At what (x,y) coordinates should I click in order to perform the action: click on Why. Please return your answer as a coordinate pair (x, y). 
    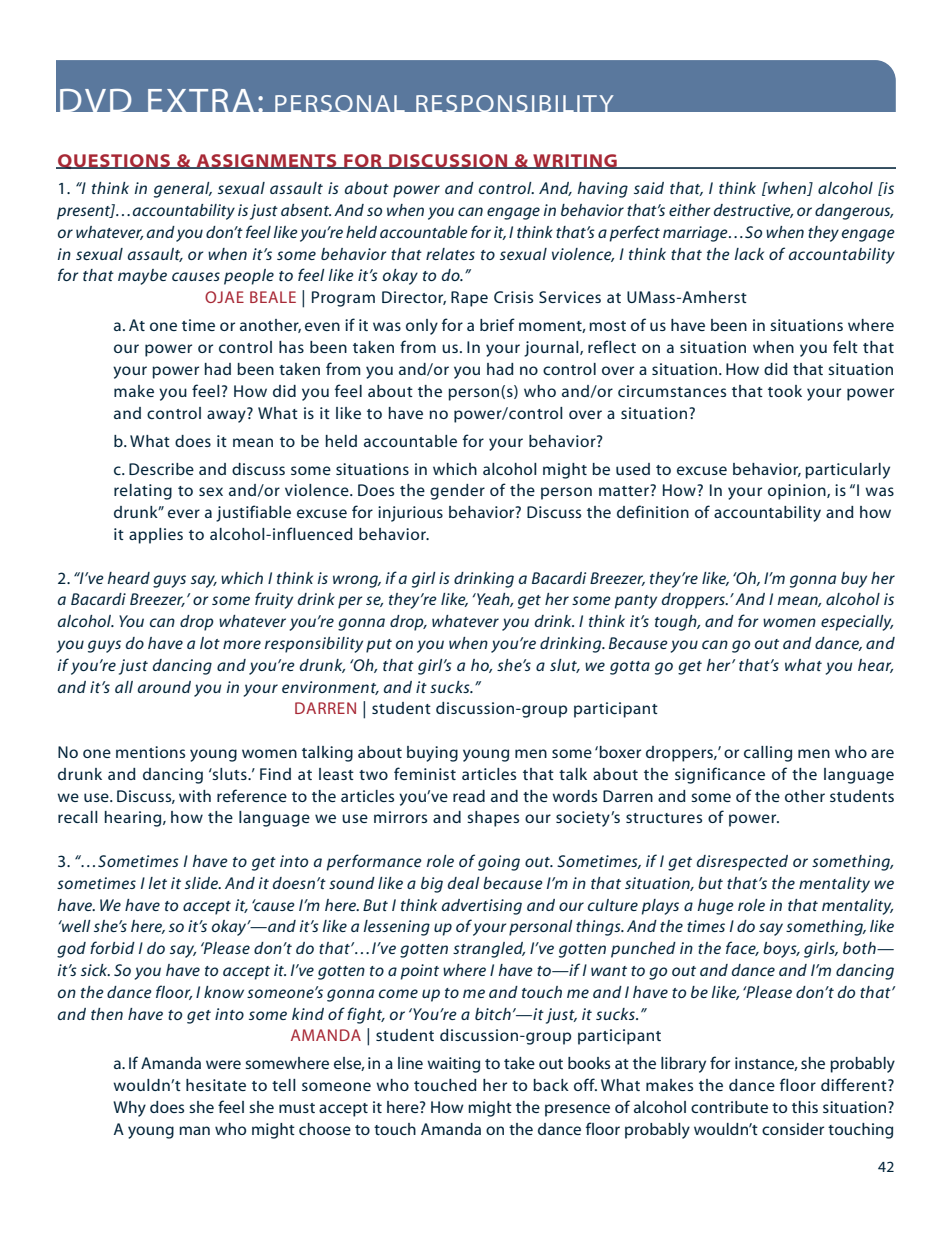
    Looking at the image, I should click on (129, 1109).
